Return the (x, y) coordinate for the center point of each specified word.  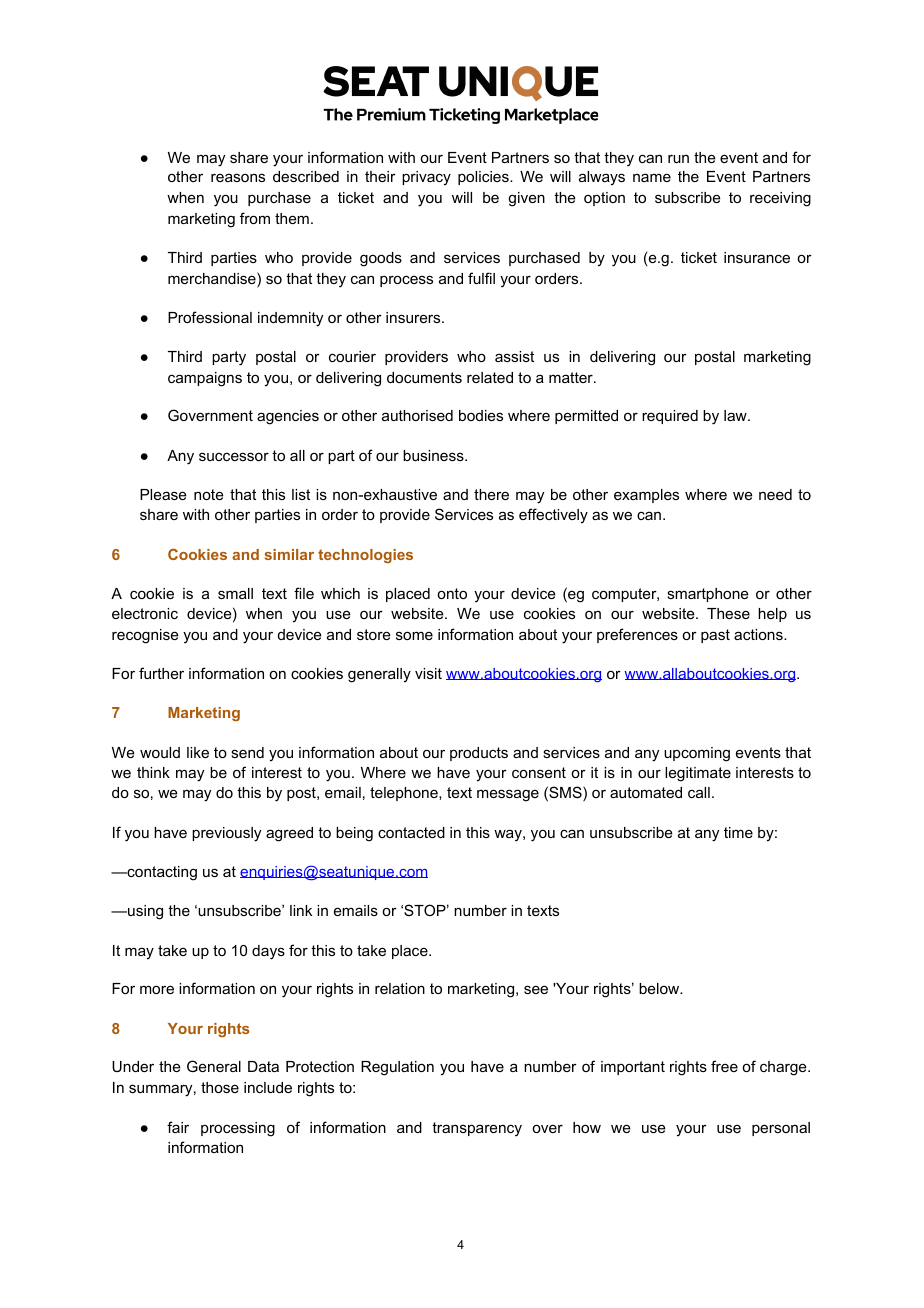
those (220, 1087)
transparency (477, 1129)
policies (484, 178)
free (724, 1066)
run (678, 158)
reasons (238, 177)
